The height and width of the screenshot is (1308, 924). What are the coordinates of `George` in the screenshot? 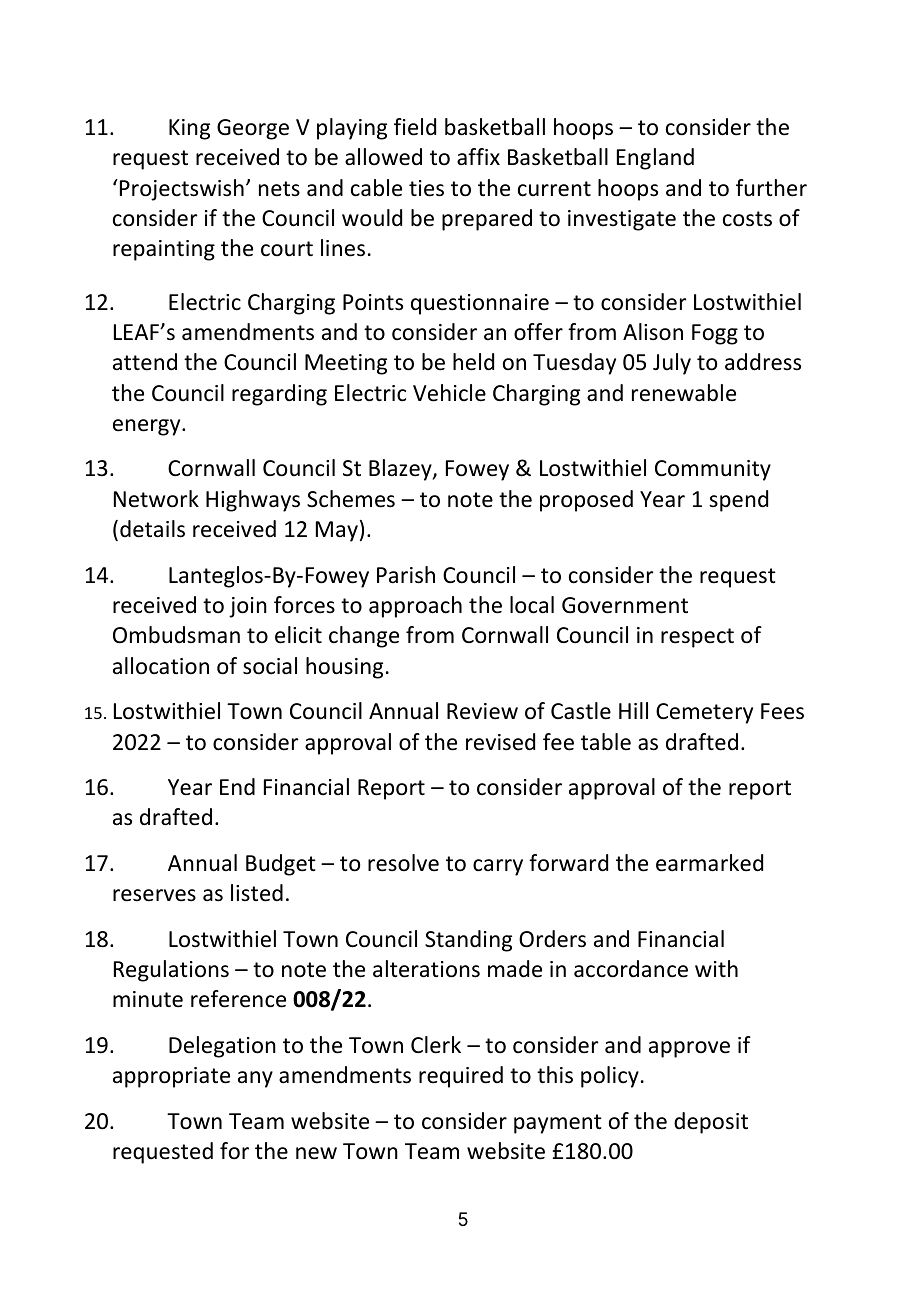 It's located at (253, 129).
